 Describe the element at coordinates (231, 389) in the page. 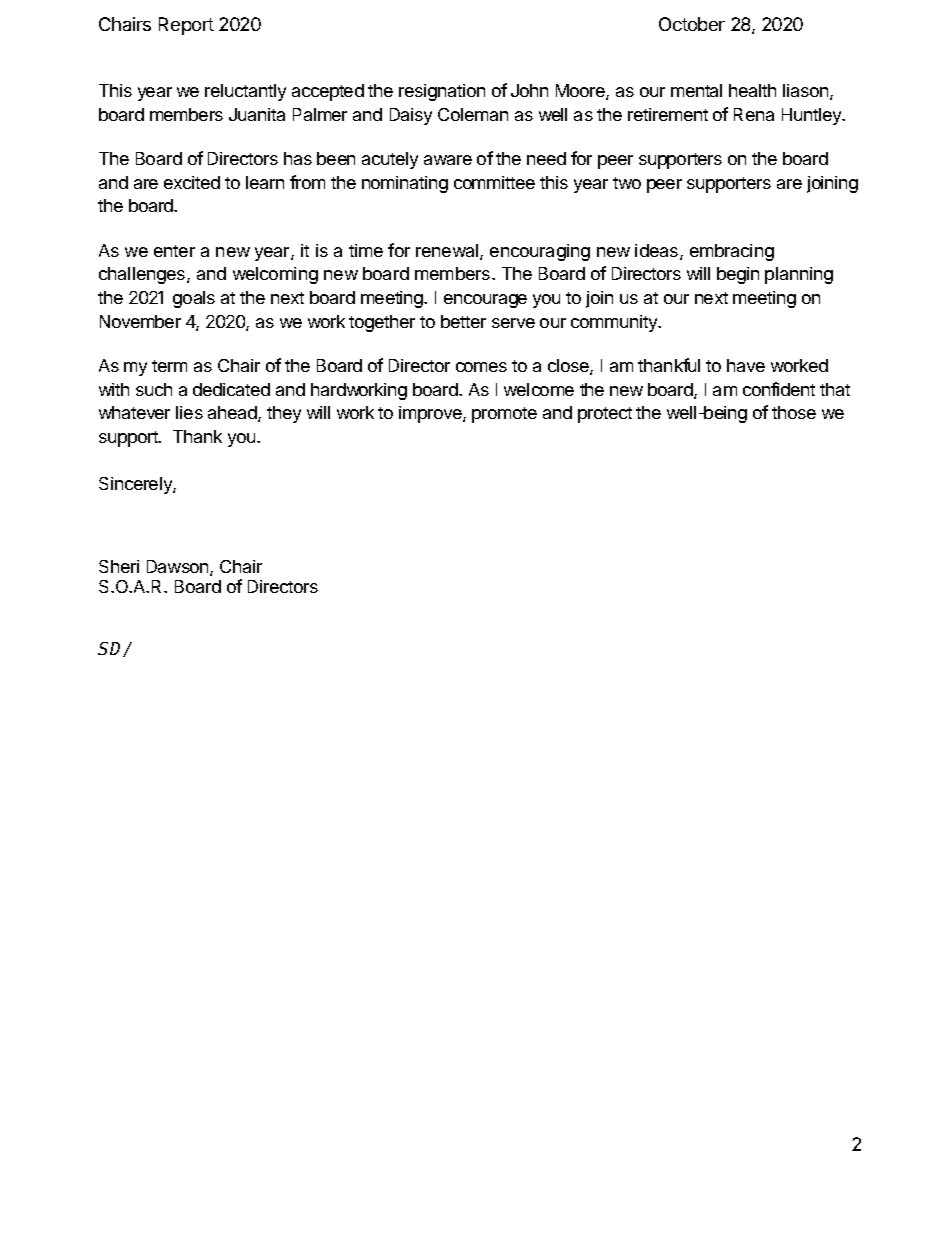

I see `dedicated` at that location.
